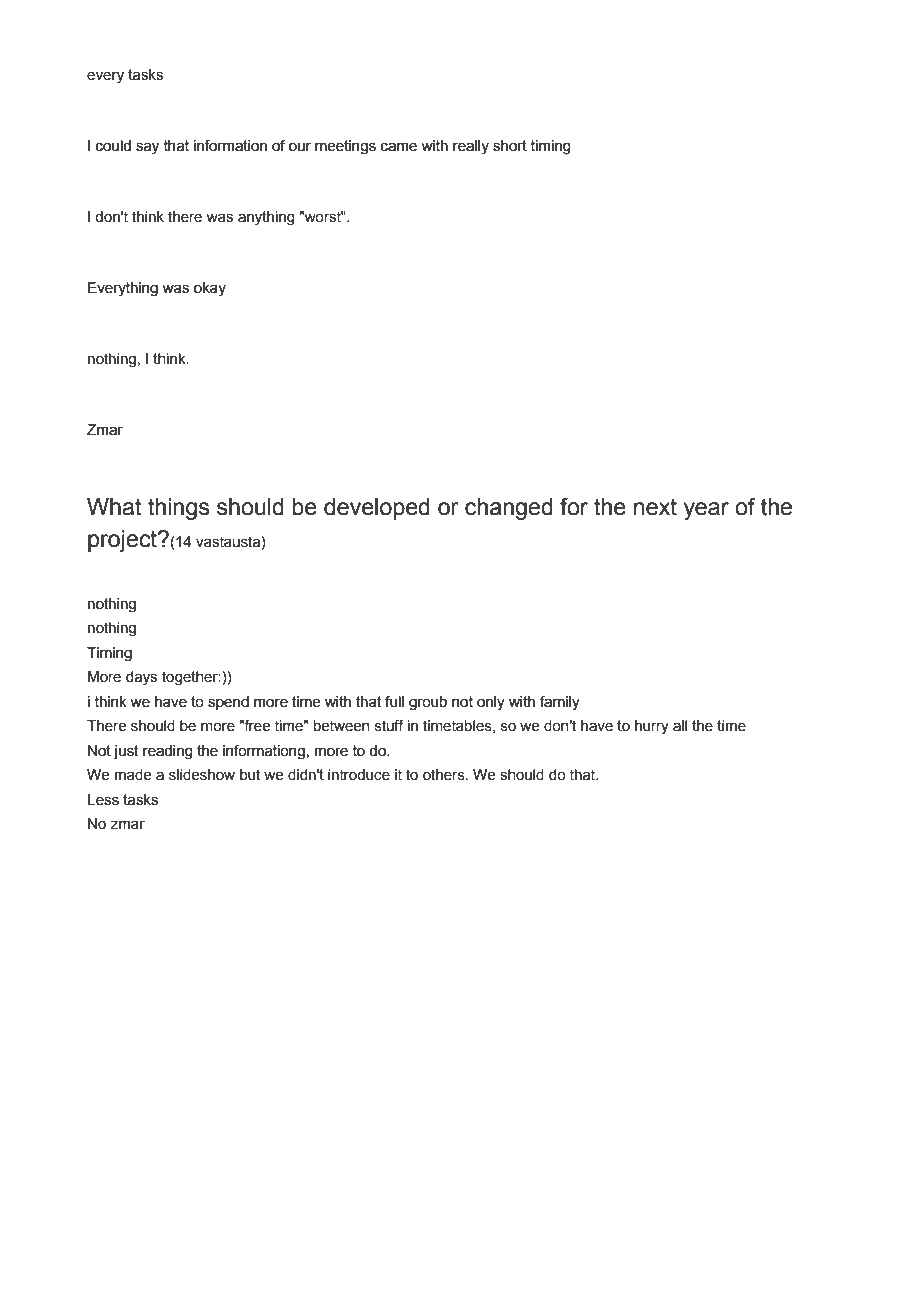 This screenshot has width=924, height=1309. What do you see at coordinates (210, 289) in the screenshot?
I see `okay` at bounding box center [210, 289].
